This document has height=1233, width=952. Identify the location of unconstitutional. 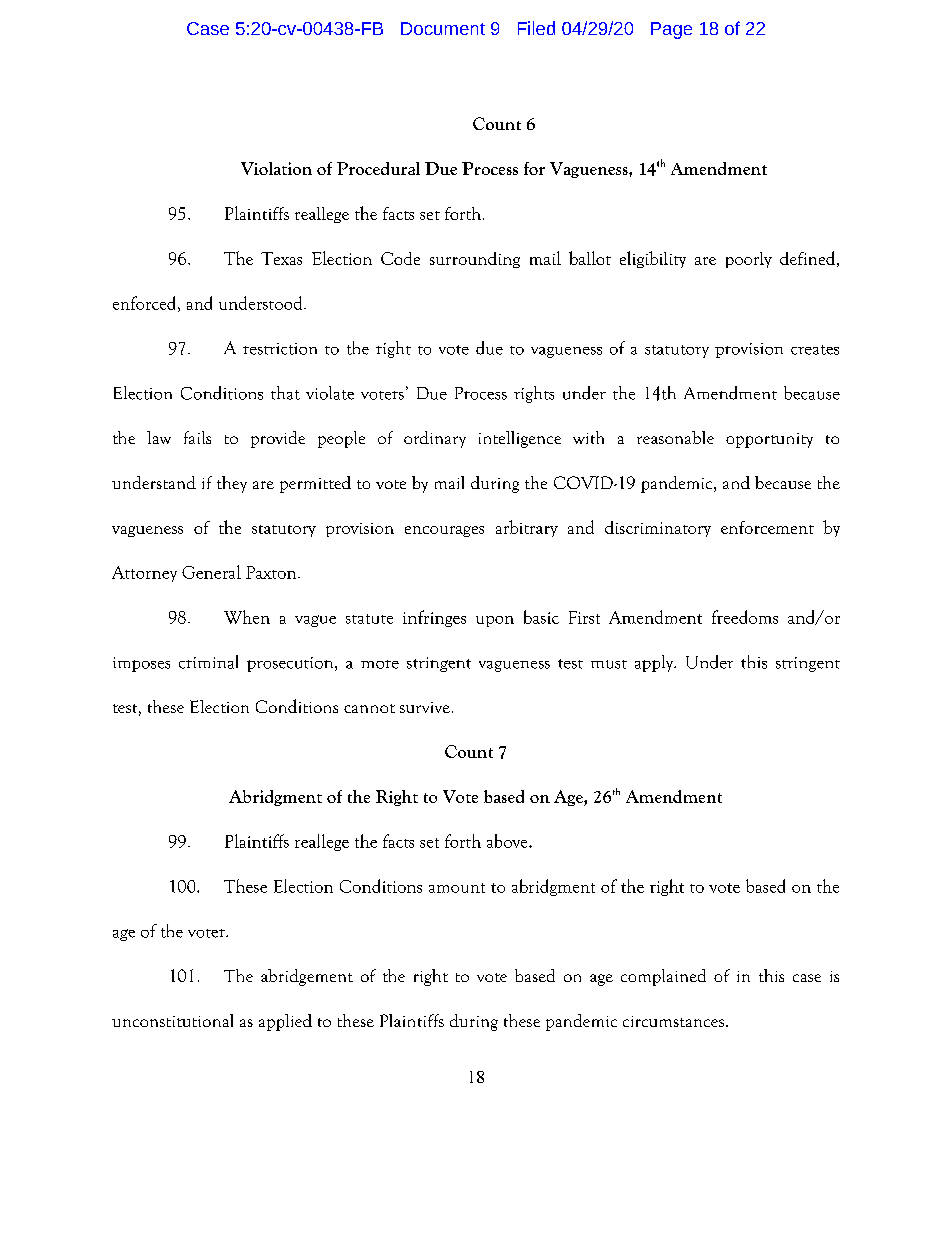
(172, 1020).
